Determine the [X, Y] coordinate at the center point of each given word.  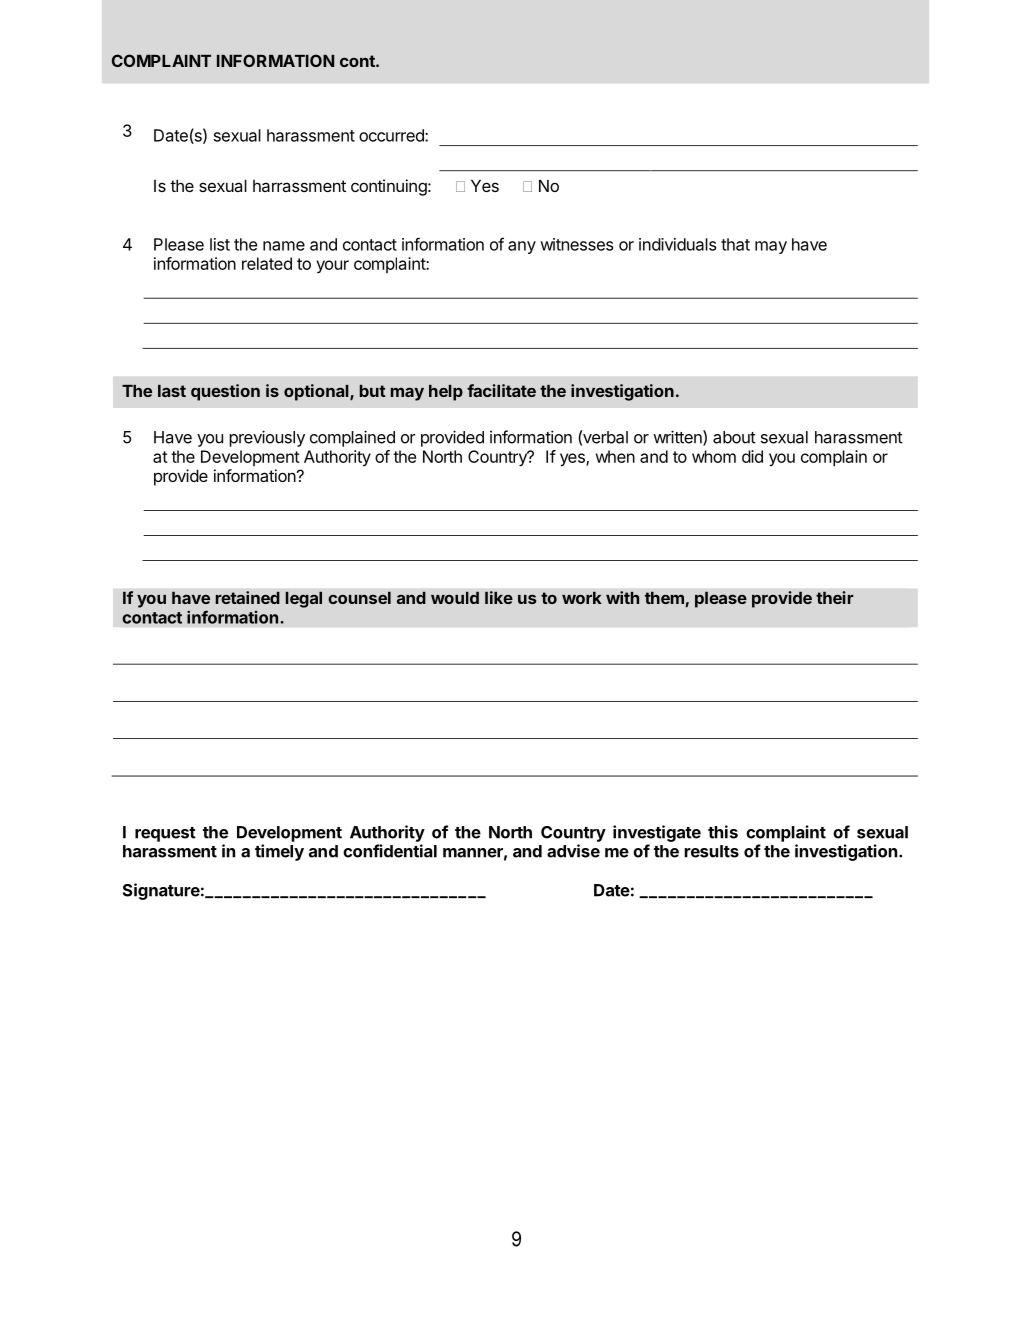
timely [279, 852]
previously [267, 438]
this [723, 832]
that [735, 244]
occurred [392, 135]
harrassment [299, 186]
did [752, 456]
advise [573, 851]
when [615, 456]
